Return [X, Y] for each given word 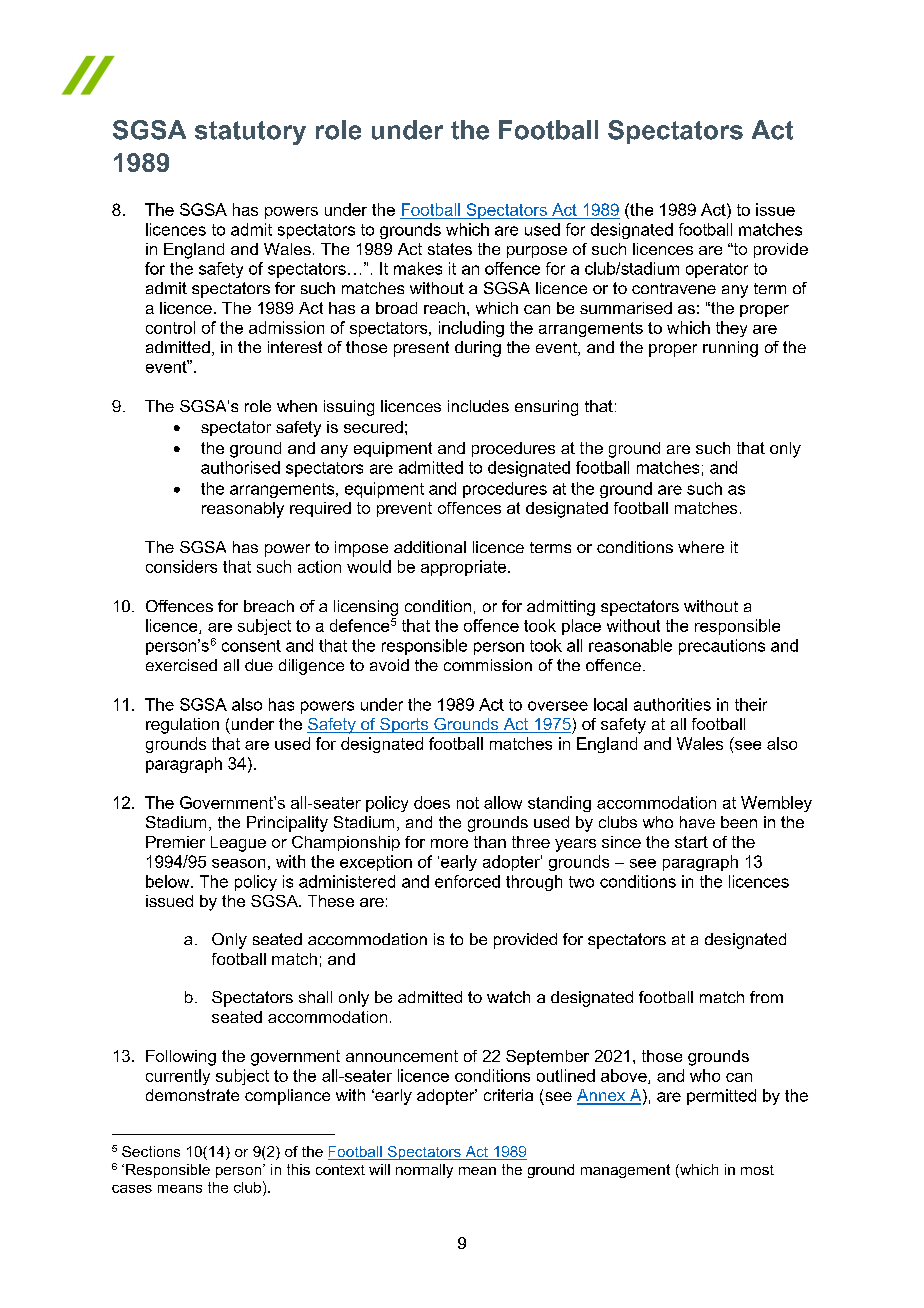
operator [717, 270]
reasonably [243, 510]
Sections [151, 1151]
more [449, 843]
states [450, 249]
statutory [250, 133]
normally [424, 1171]
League [238, 844]
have [697, 822]
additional [430, 547]
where [701, 547]
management [625, 1171]
